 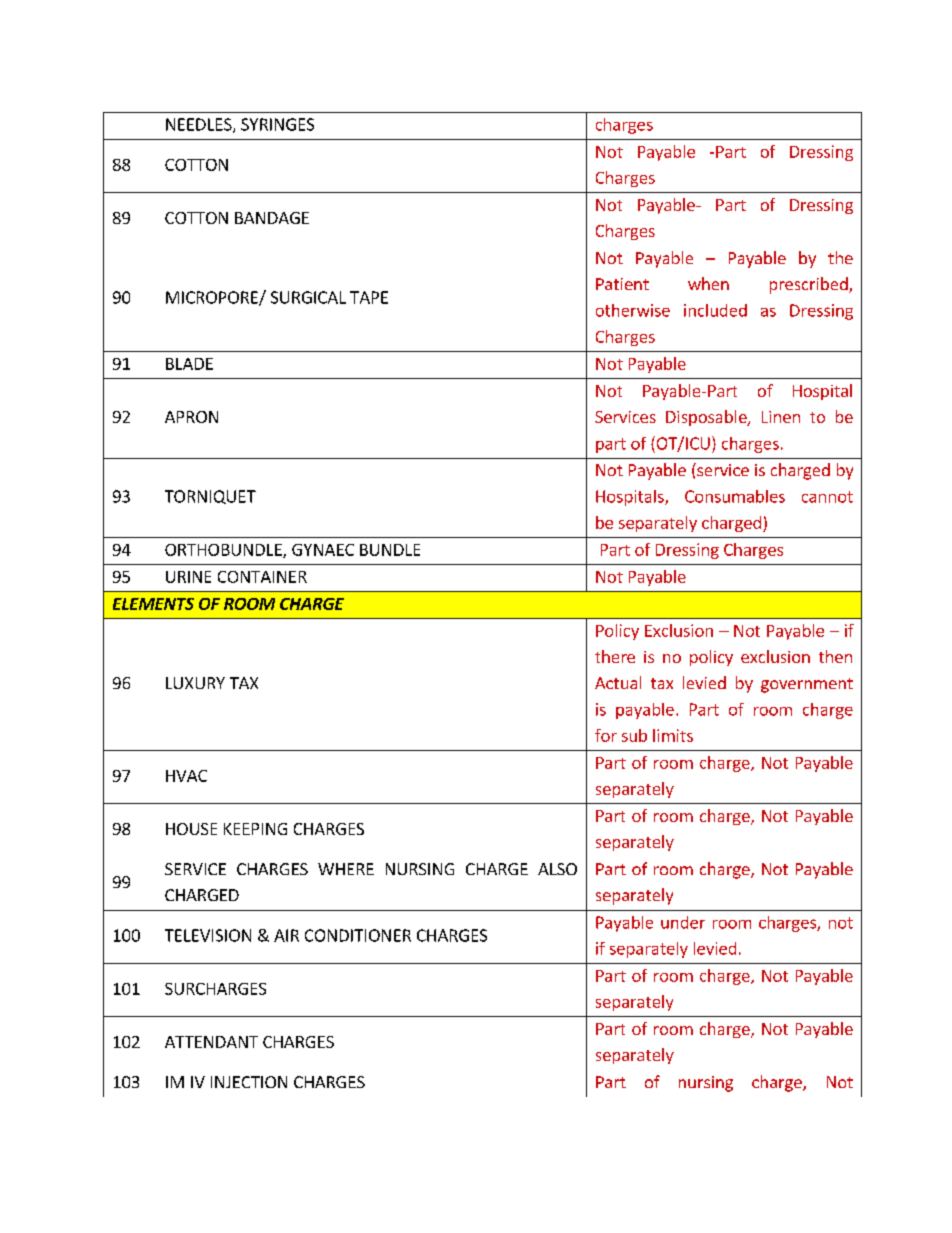 I want to click on CONDITIONER, so click(x=358, y=935).
